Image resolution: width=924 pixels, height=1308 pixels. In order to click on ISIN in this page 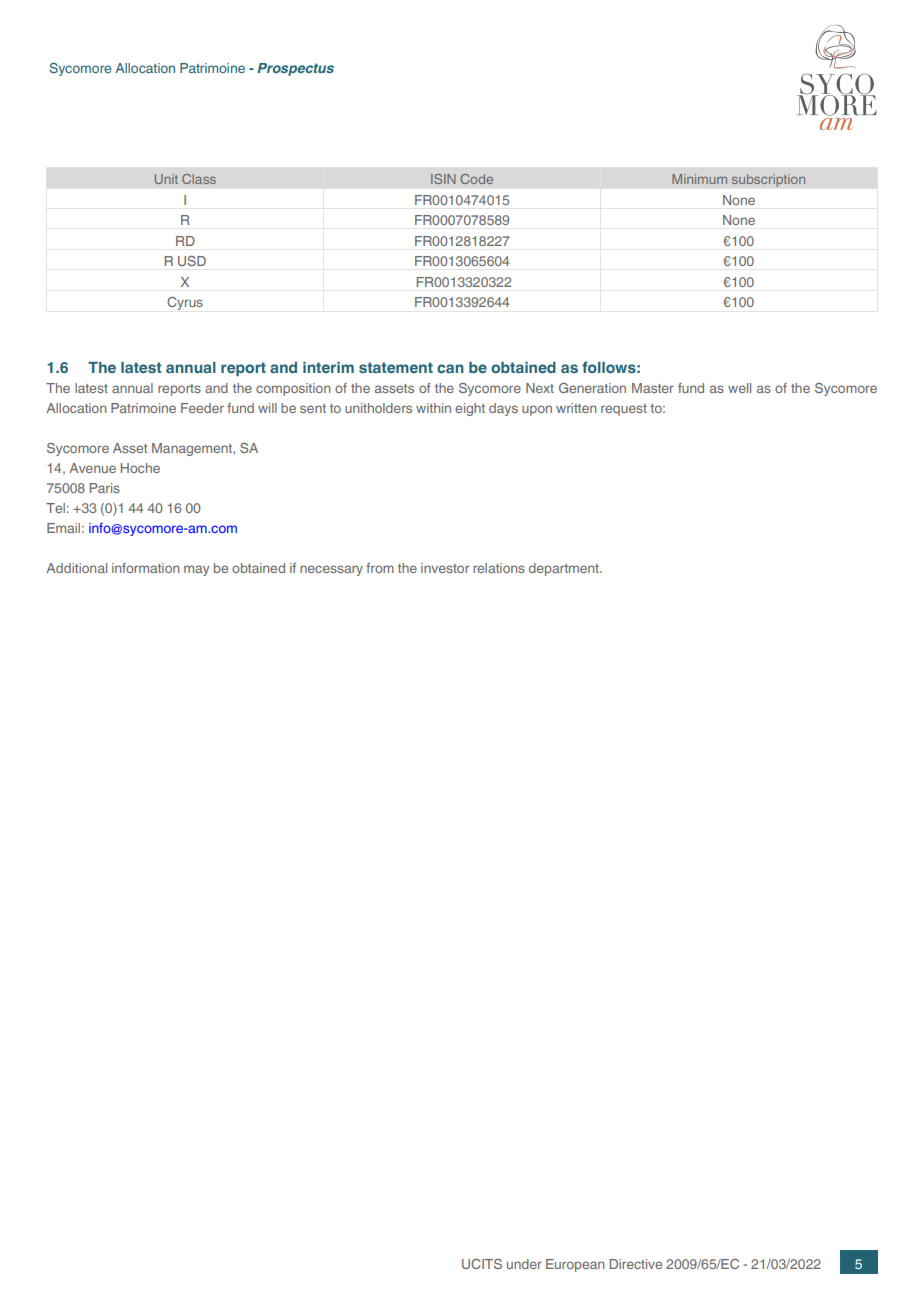, I will do `click(443, 179)`.
